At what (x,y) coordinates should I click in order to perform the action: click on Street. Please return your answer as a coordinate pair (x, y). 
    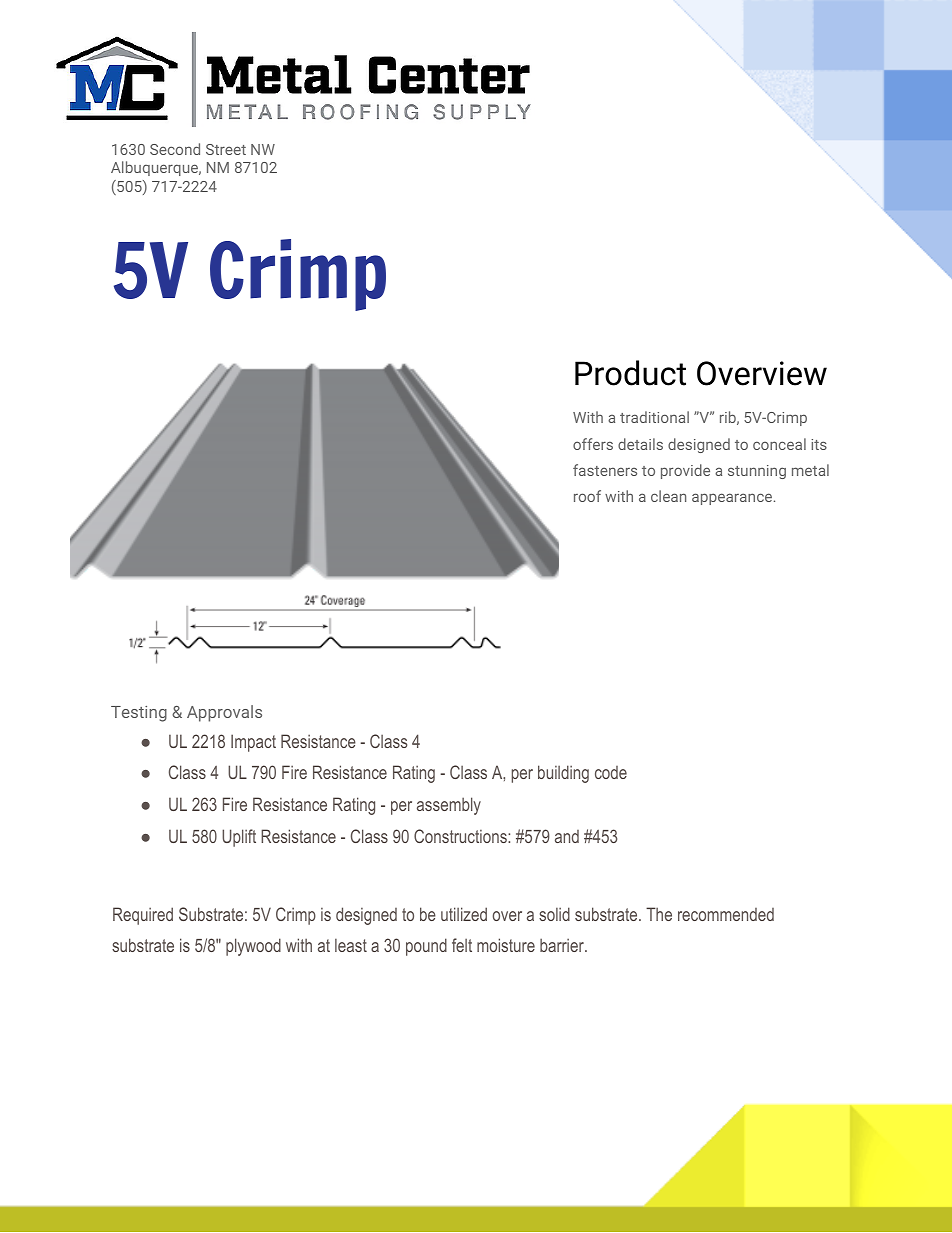
    Looking at the image, I should click on (226, 149).
